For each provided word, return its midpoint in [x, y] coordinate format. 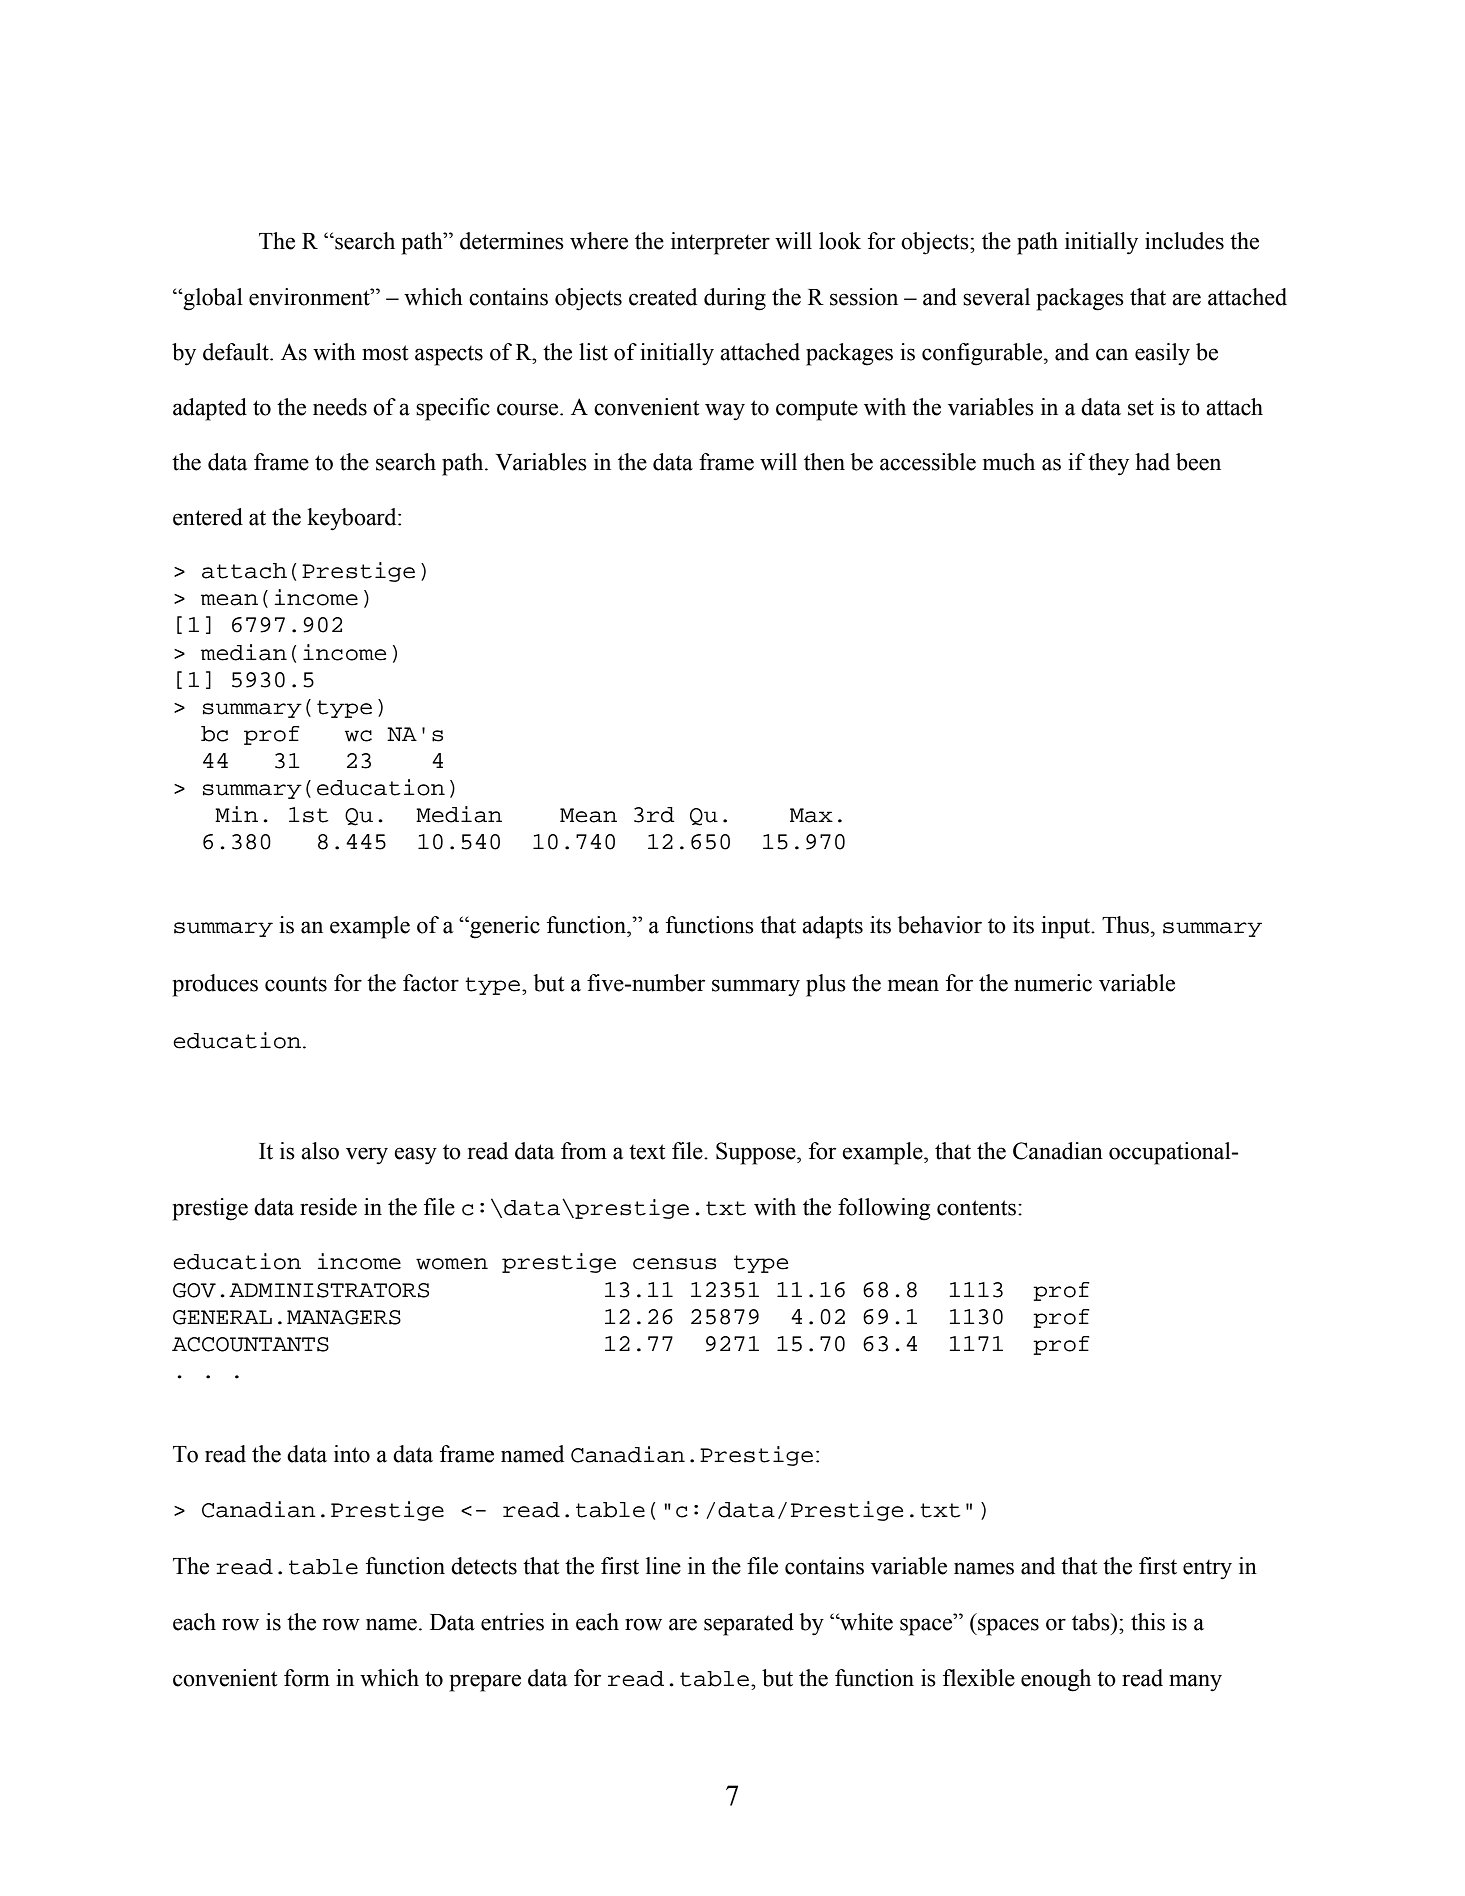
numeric [1053, 983]
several [996, 297]
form [307, 1678]
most [385, 353]
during [735, 299]
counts [296, 984]
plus [826, 985]
